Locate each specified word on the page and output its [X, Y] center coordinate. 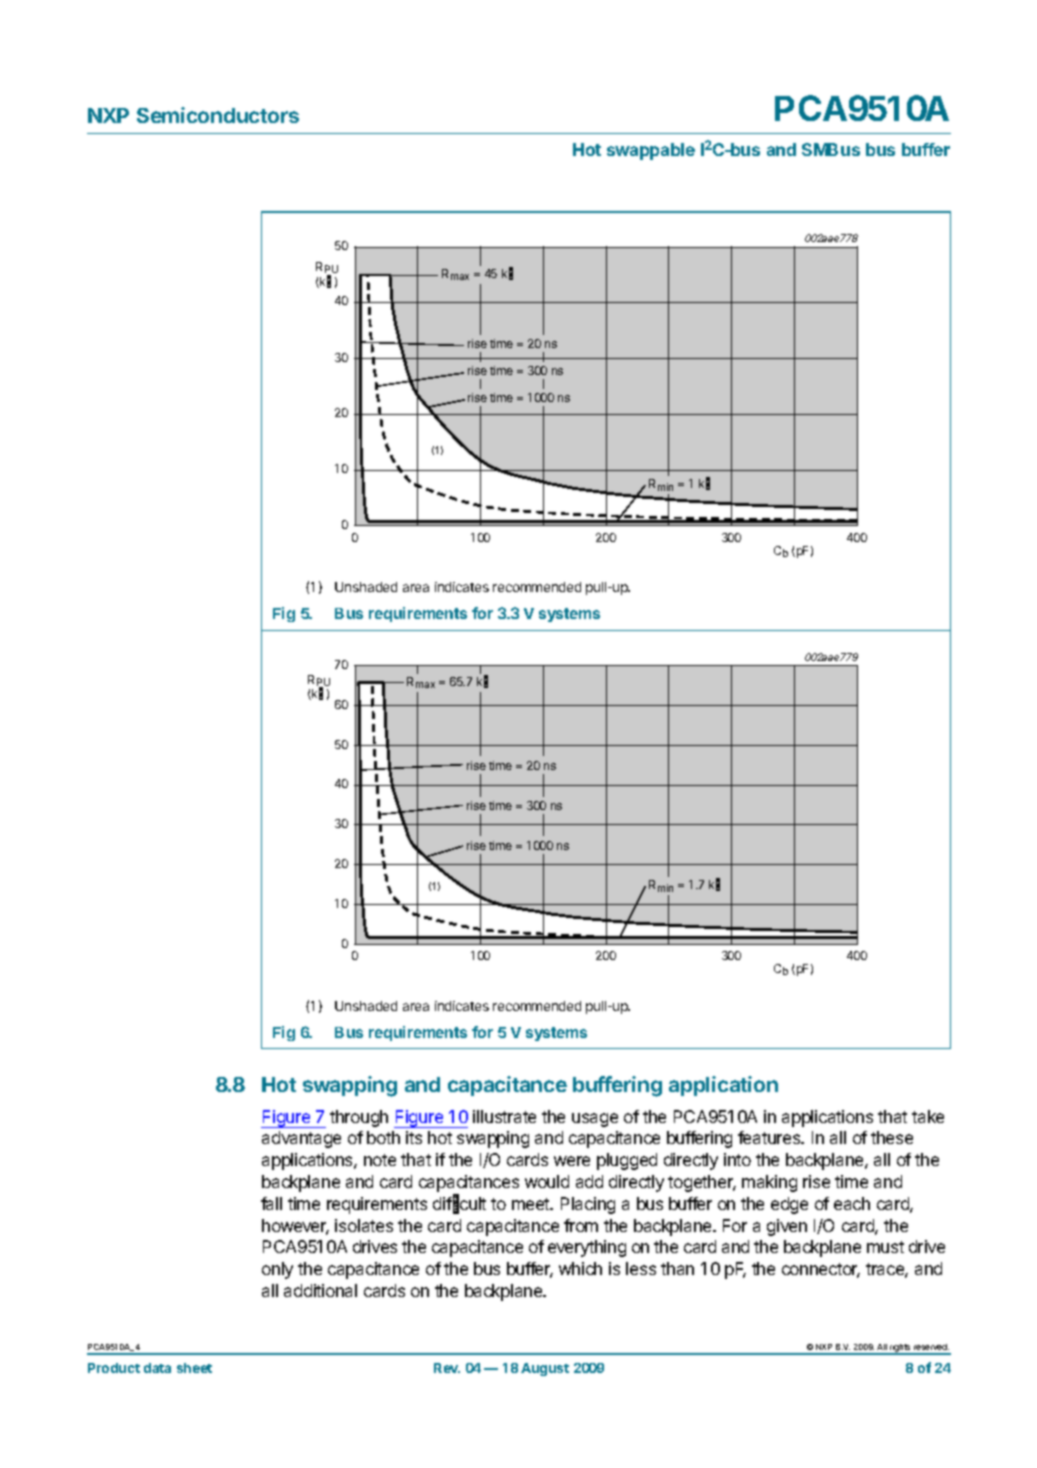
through [359, 1118]
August [545, 1369]
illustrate [504, 1116]
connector [821, 1270]
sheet [194, 1368]
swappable [651, 151]
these [892, 1137]
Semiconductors [218, 115]
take [928, 1116]
